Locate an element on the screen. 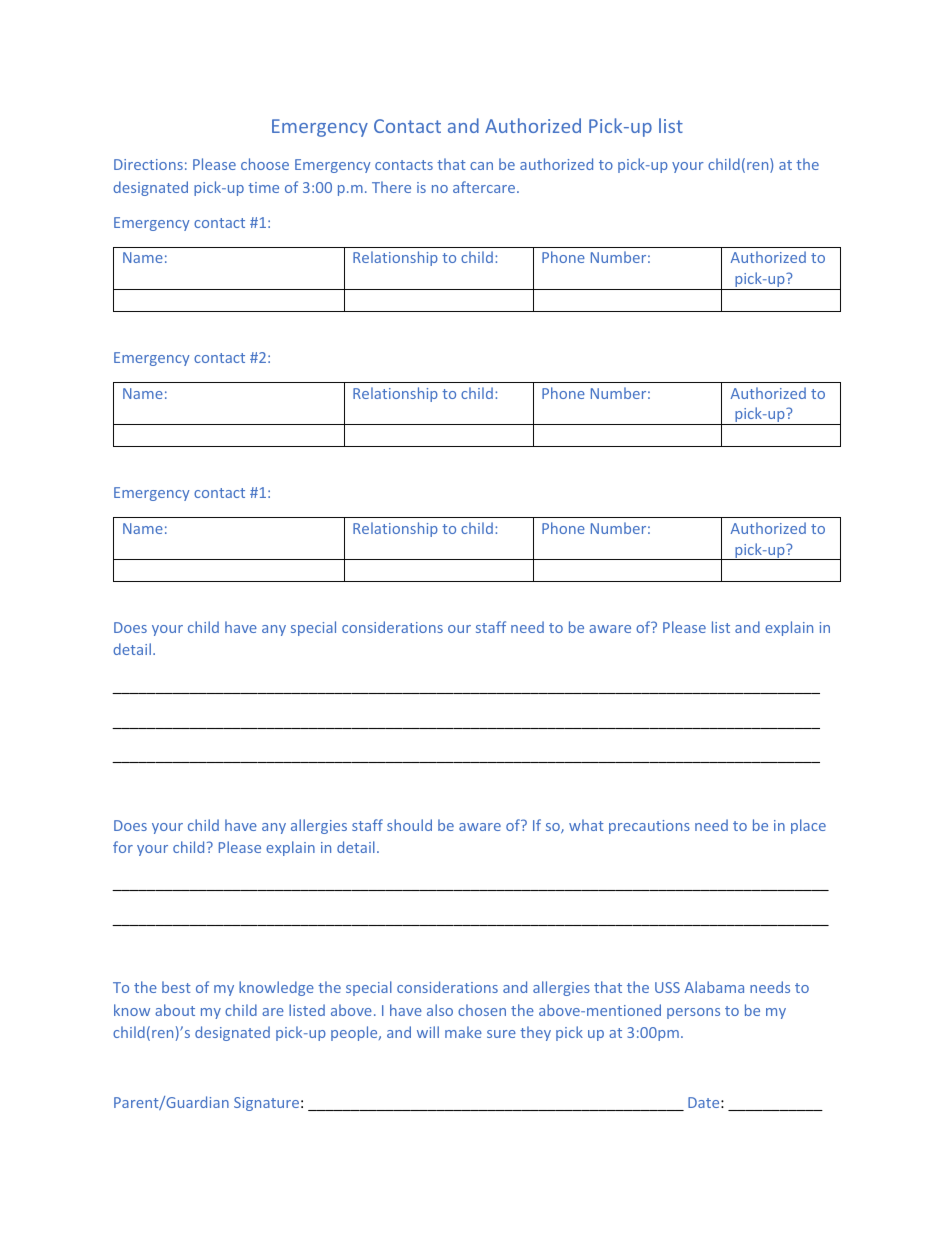 Image resolution: width=952 pixels, height=1233 pixels. can is located at coordinates (481, 166).
